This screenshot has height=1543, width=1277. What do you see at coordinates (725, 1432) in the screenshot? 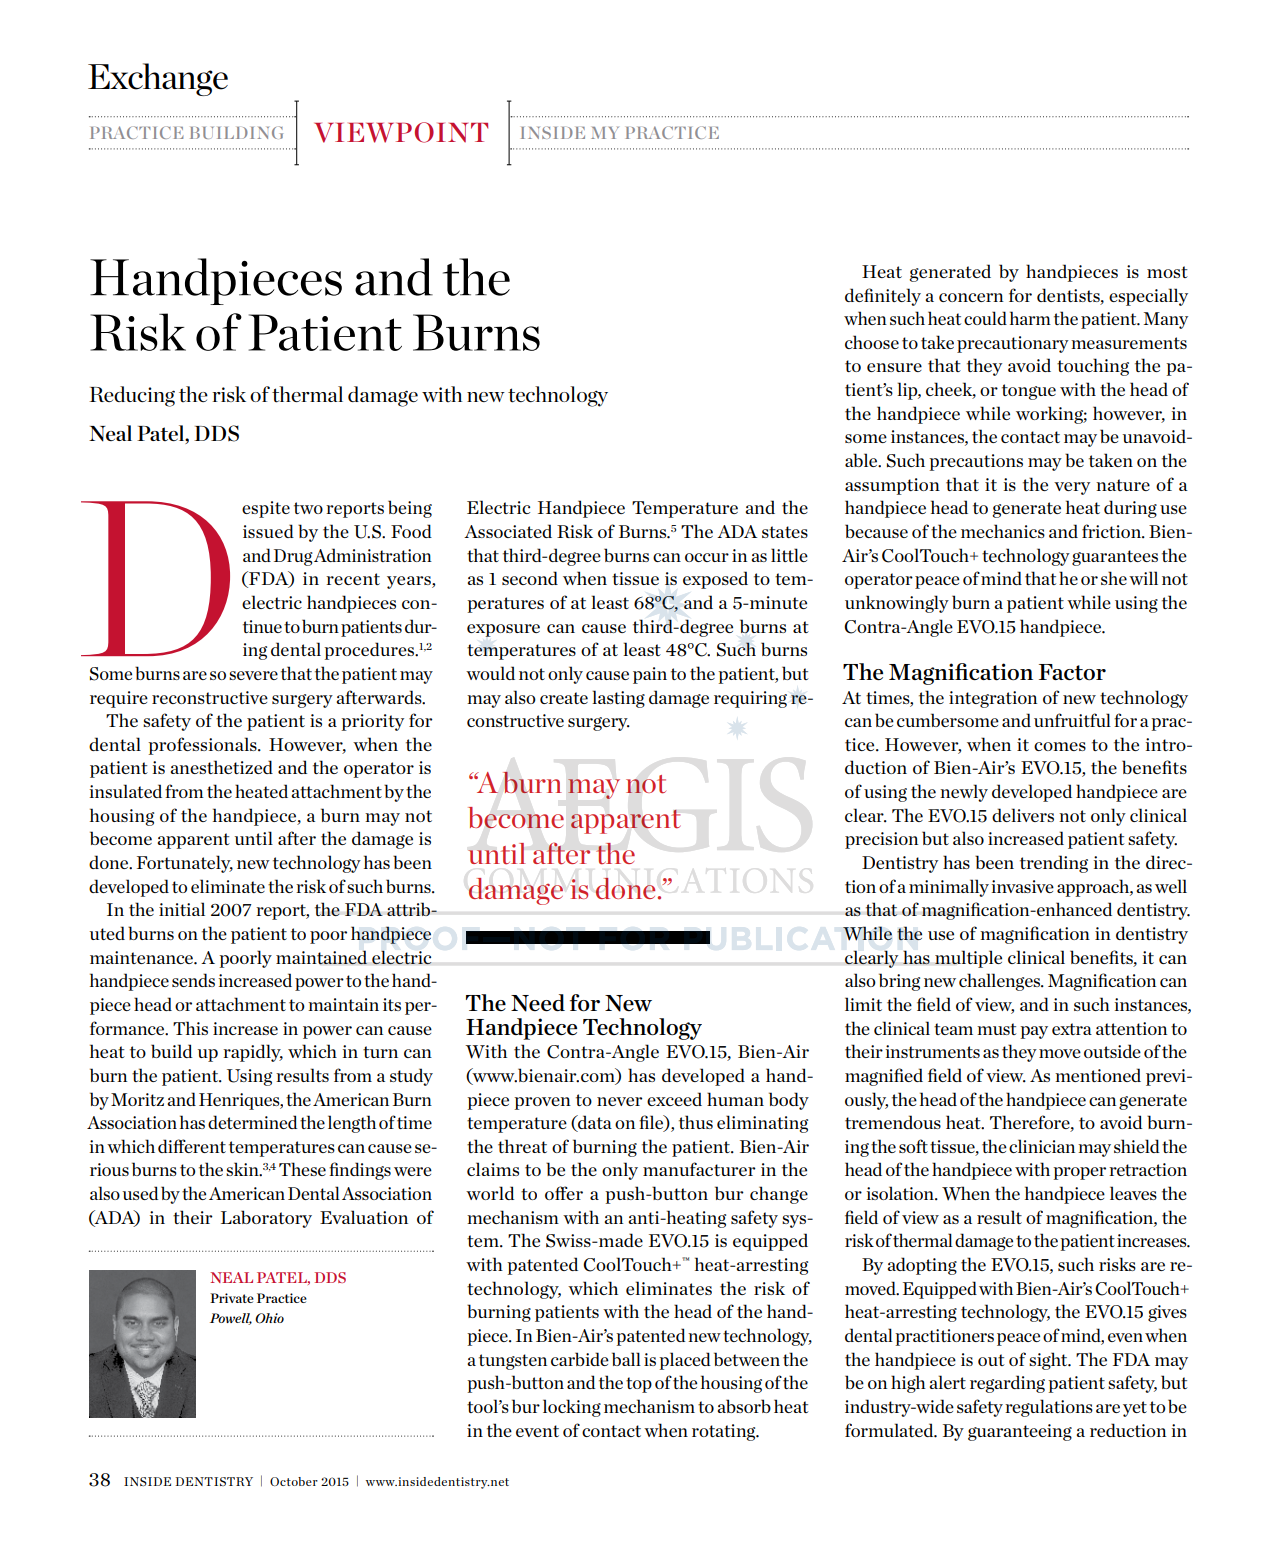
I see `rotating` at bounding box center [725, 1432].
